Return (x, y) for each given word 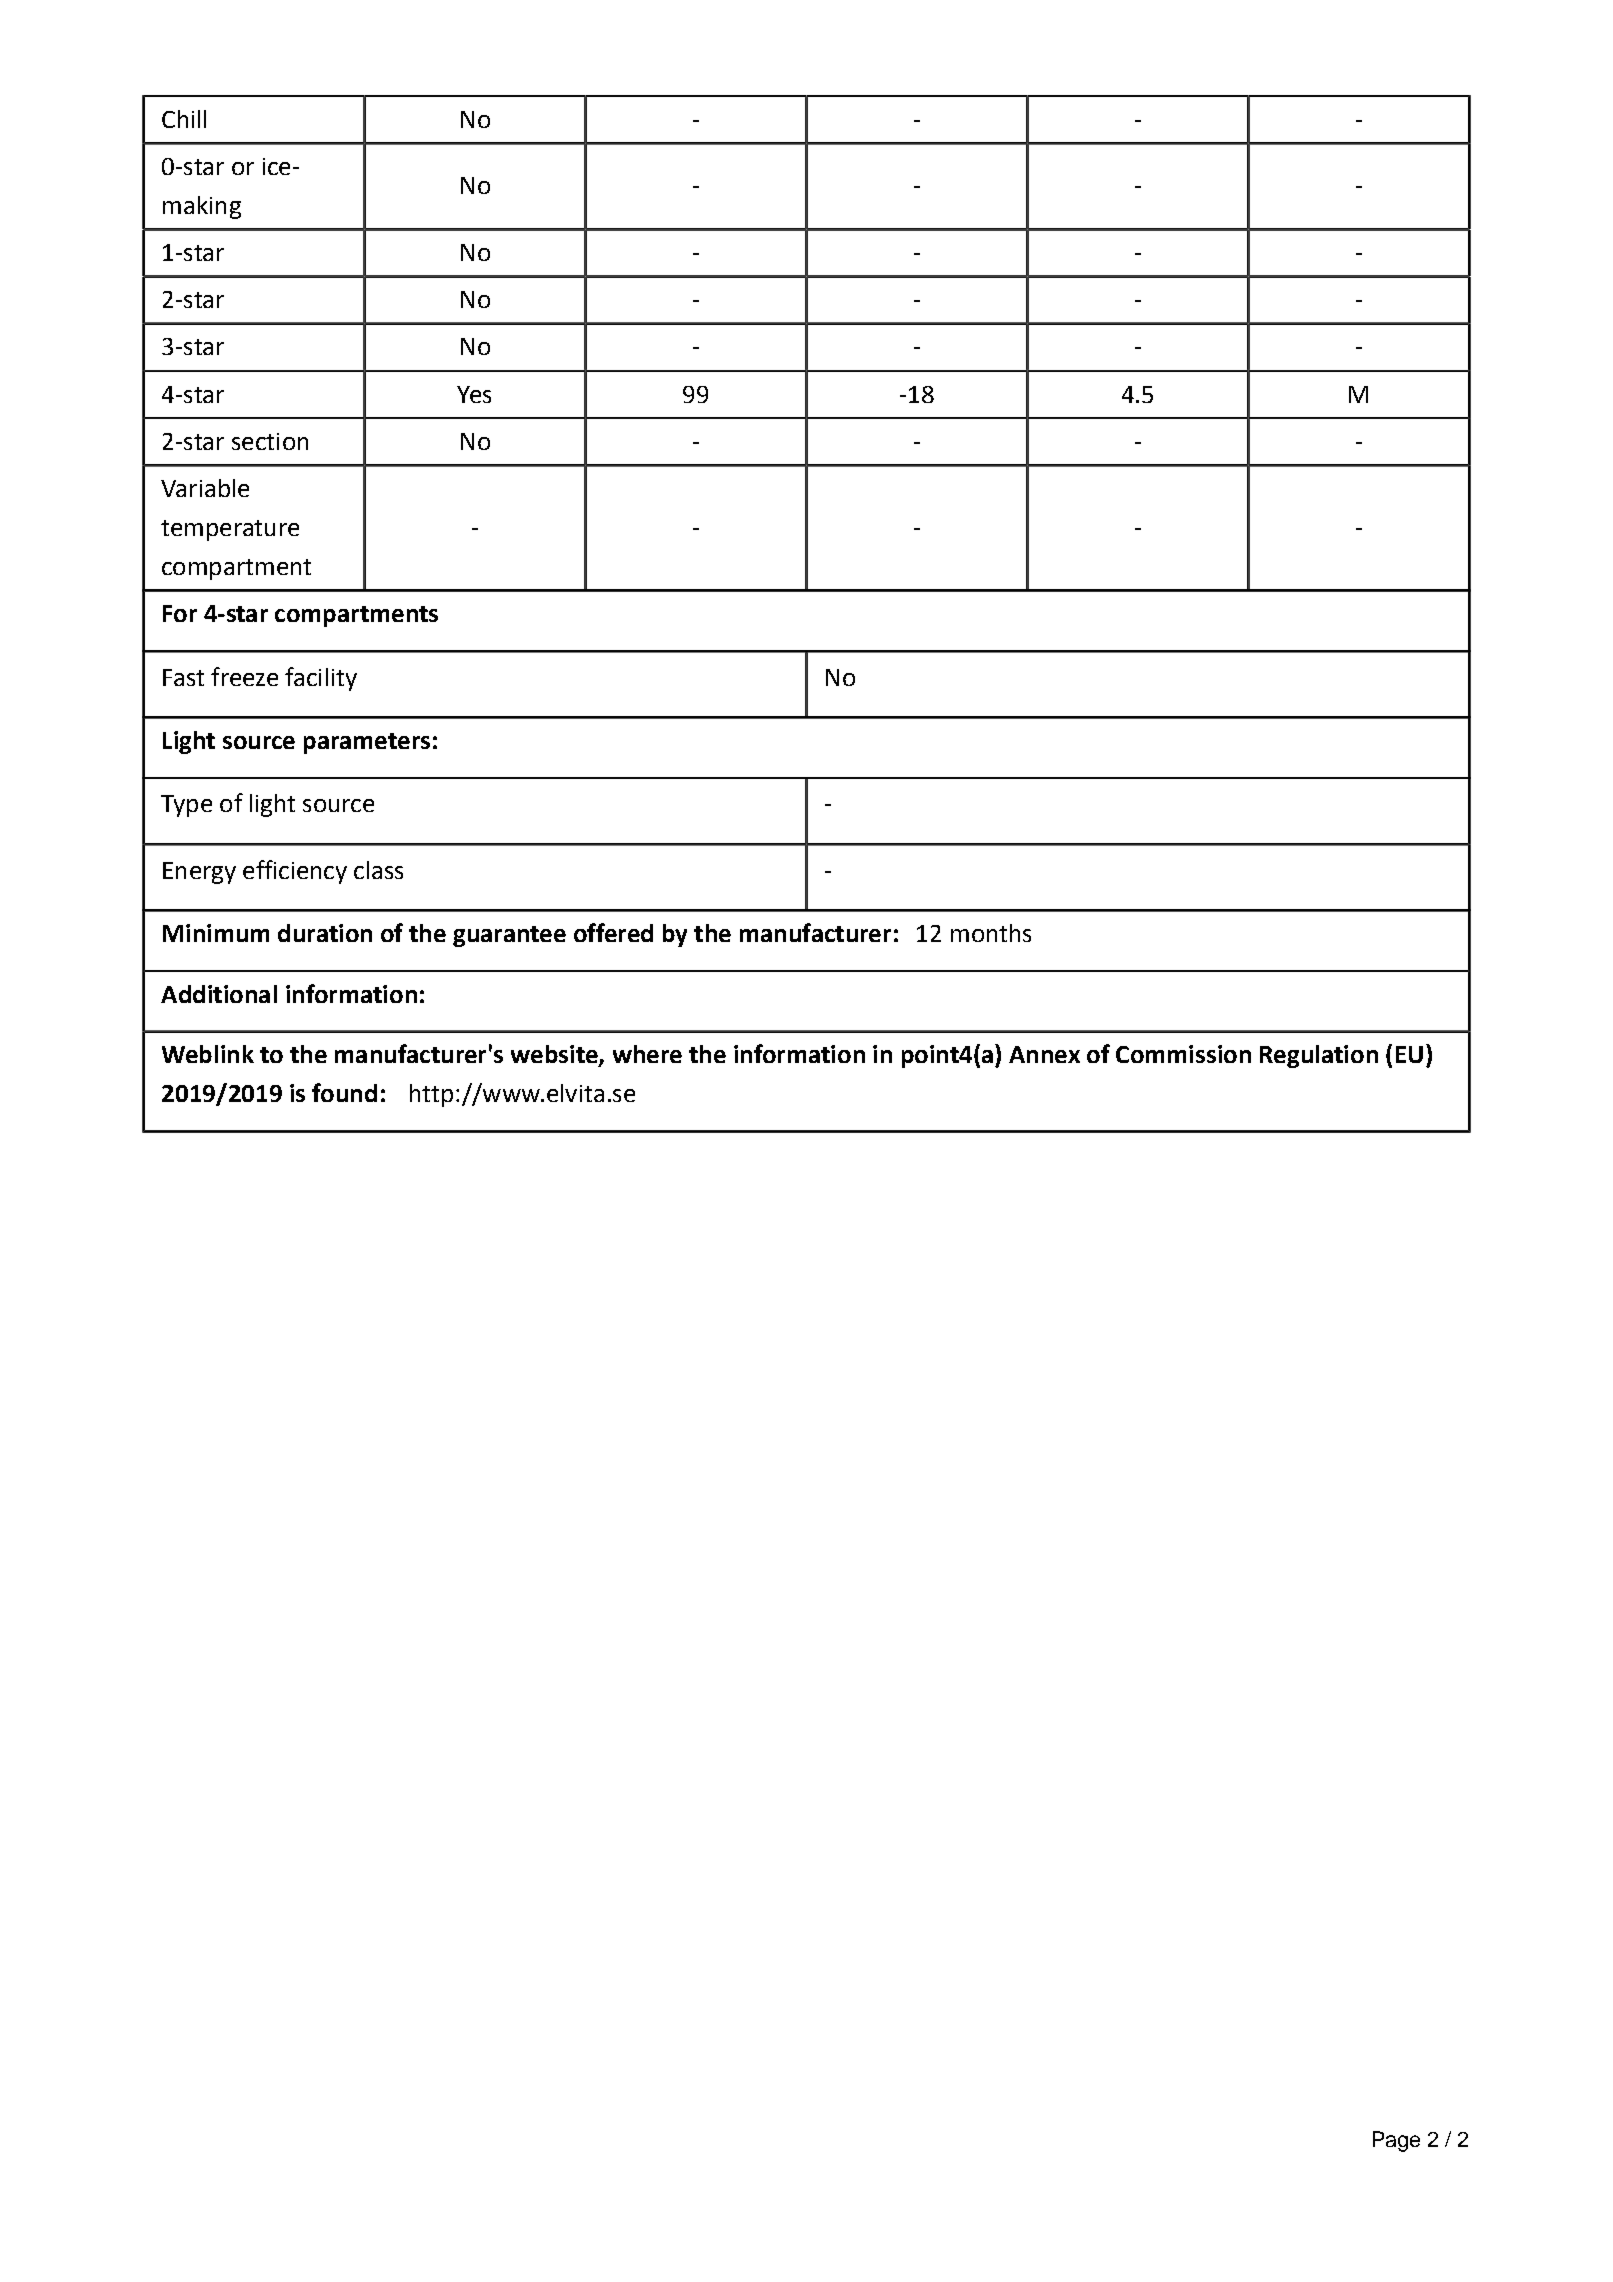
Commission (1183, 1054)
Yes (474, 394)
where (647, 1054)
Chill (184, 119)
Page (1396, 2141)
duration (325, 933)
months (991, 933)
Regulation (1319, 1056)
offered (613, 932)
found (344, 1092)
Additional (219, 994)
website (555, 1055)
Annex (1044, 1054)
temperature (230, 530)
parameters (367, 743)
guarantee (509, 936)
